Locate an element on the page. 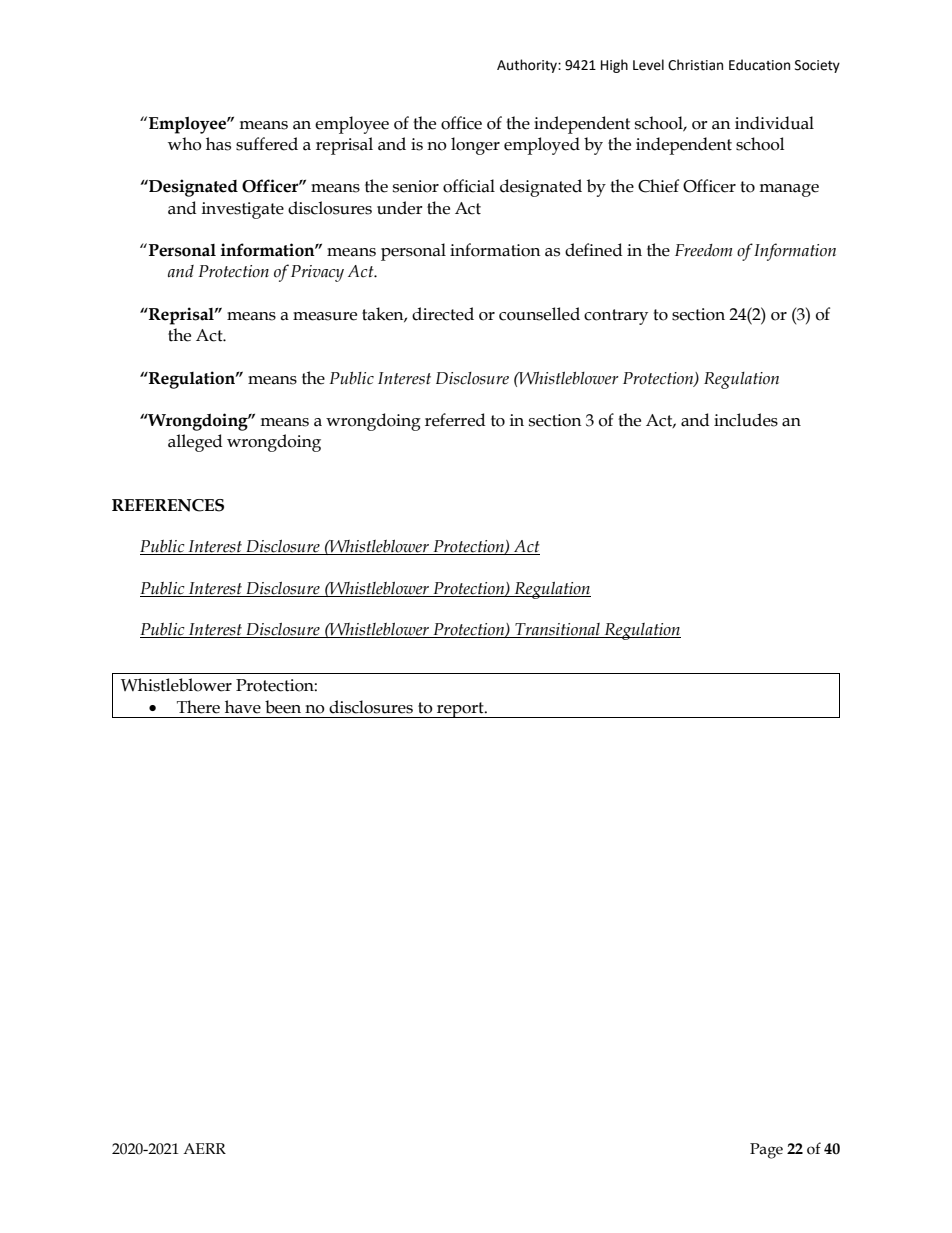  Transitional is located at coordinates (557, 629).
